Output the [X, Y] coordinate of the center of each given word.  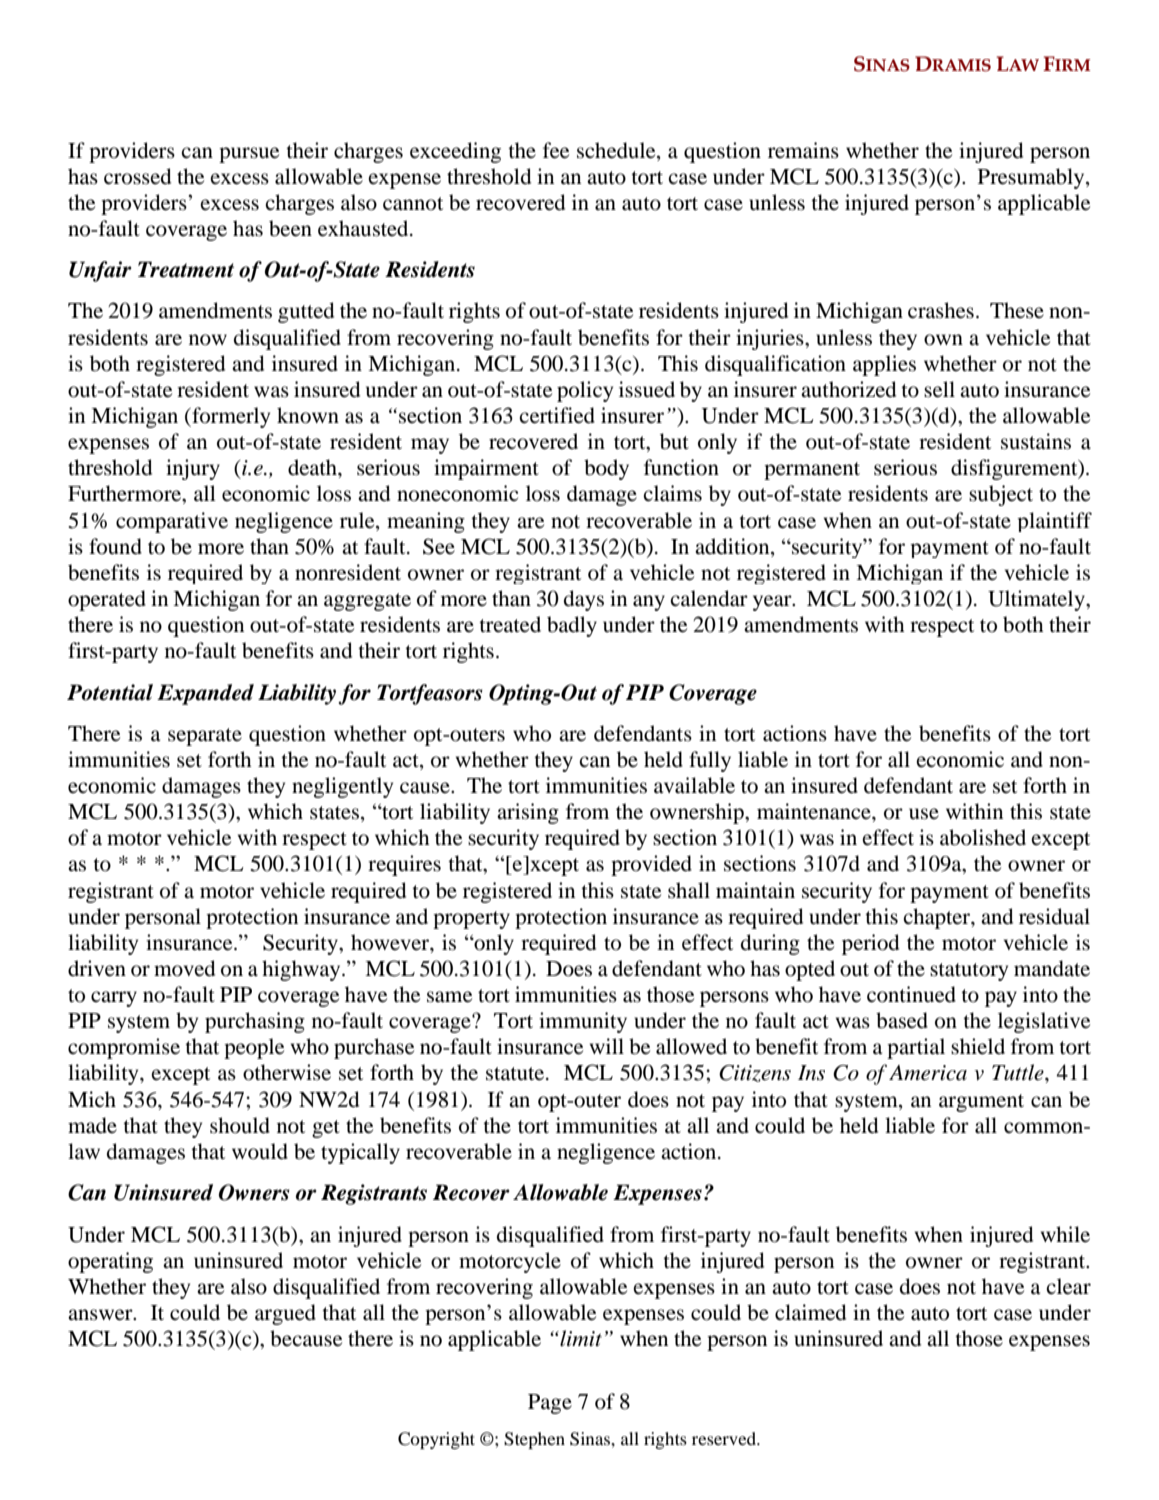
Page [550, 1404]
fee [556, 150]
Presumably [1032, 178]
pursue [249, 155]
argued [285, 1314]
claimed [810, 1312]
